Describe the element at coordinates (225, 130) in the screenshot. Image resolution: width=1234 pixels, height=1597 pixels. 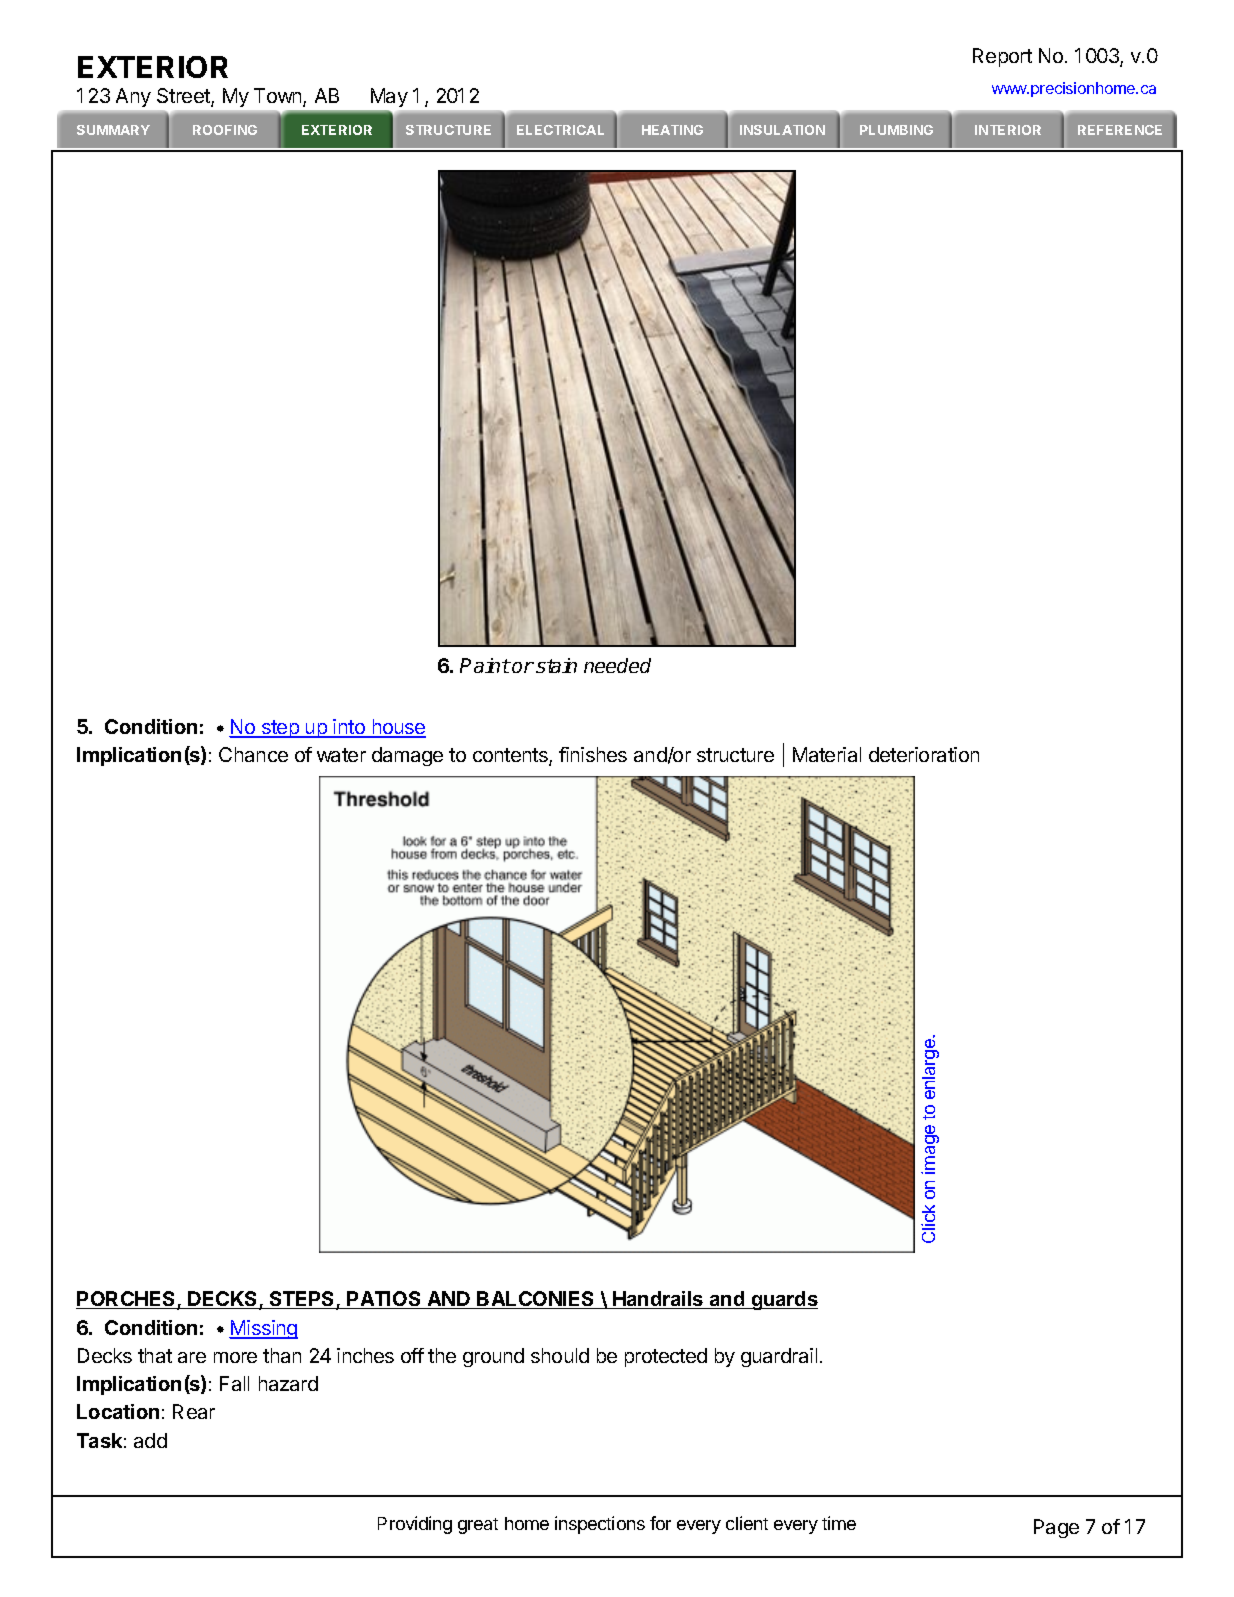
I see `ROOFING` at that location.
